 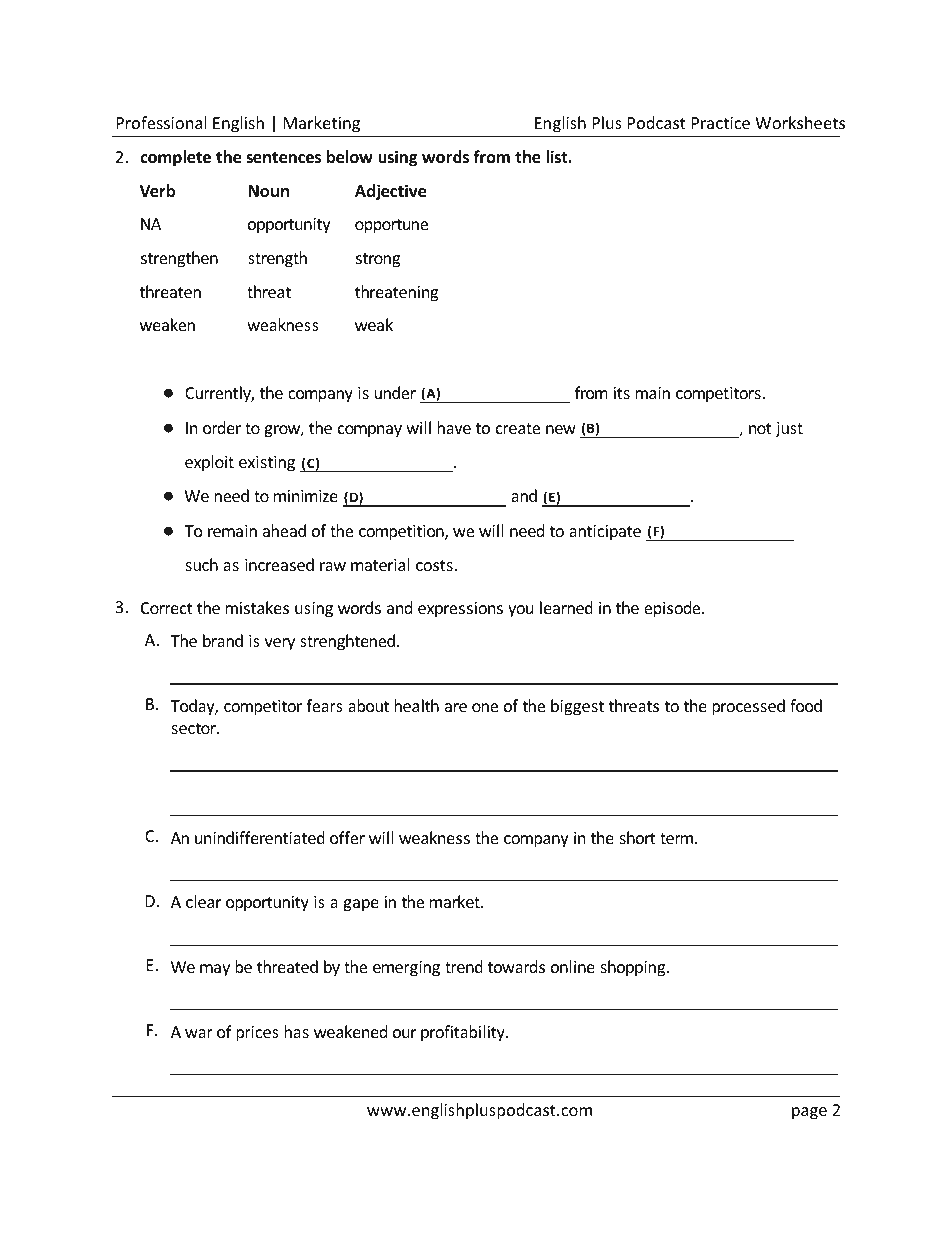 I want to click on offer, so click(x=347, y=837).
